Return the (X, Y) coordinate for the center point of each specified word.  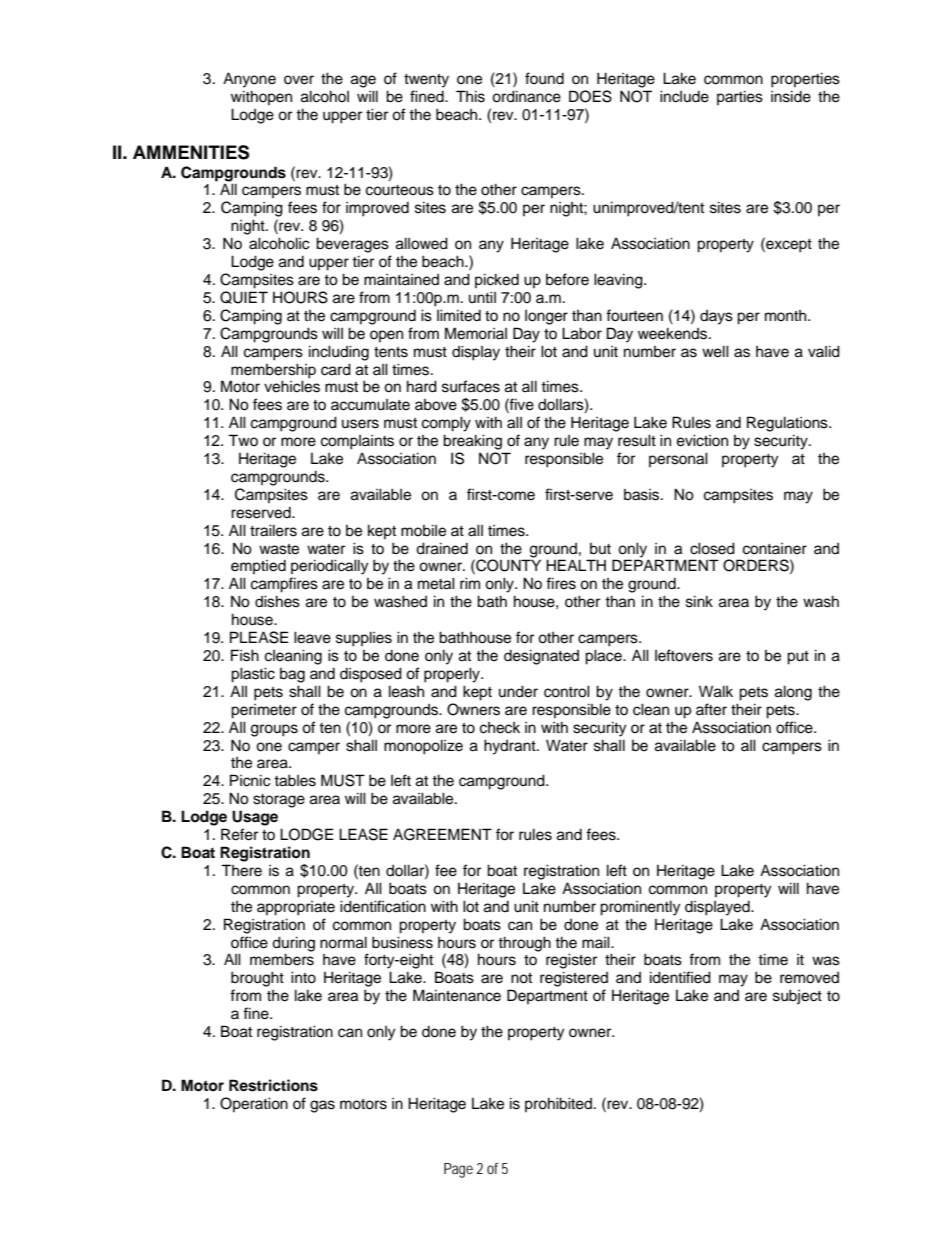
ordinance (526, 96)
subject (797, 997)
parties (740, 97)
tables (295, 780)
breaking (472, 442)
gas (322, 1106)
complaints (357, 442)
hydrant (511, 747)
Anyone (249, 80)
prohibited (558, 1104)
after (711, 709)
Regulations (788, 424)
